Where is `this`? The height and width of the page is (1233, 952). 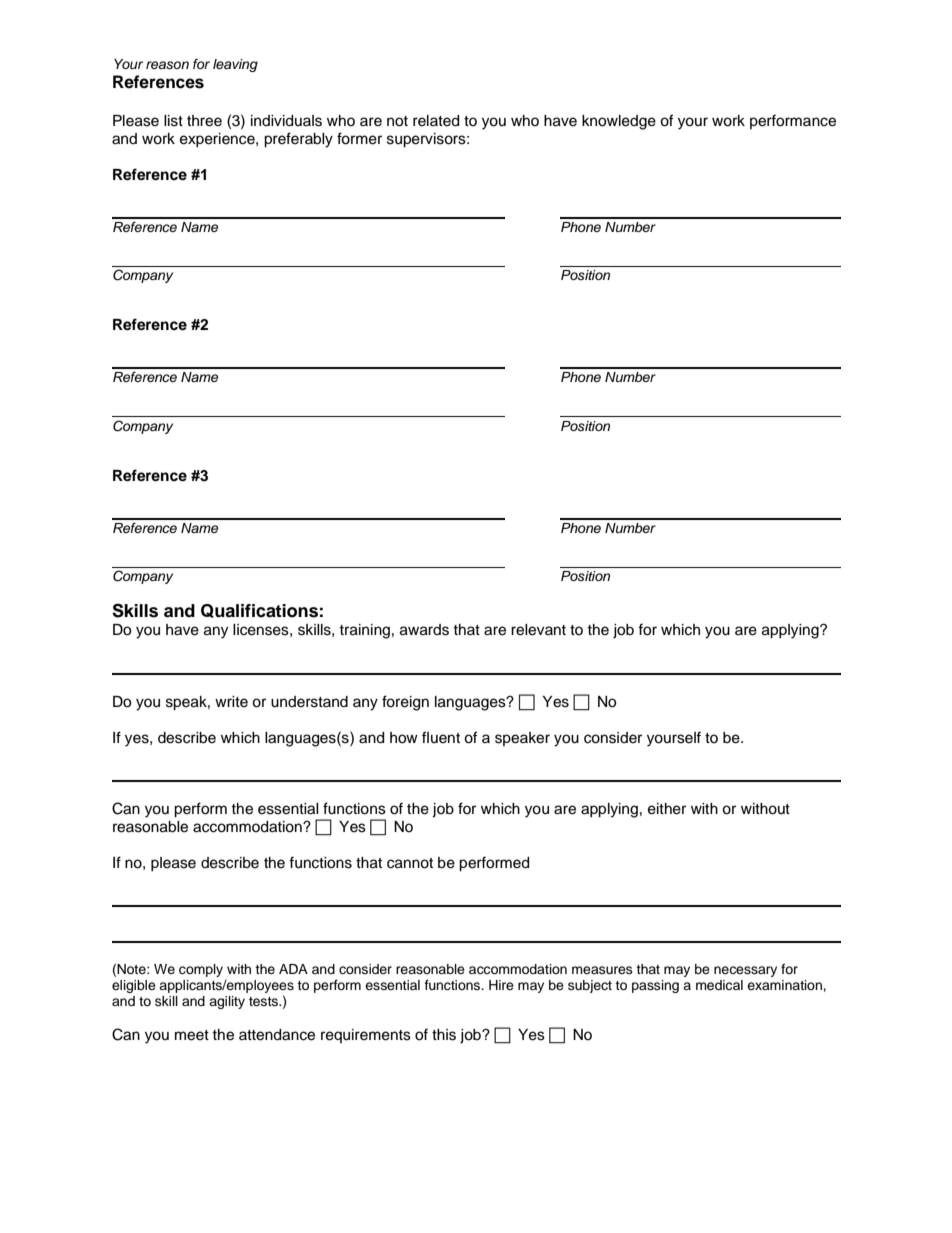
this is located at coordinates (444, 1035).
